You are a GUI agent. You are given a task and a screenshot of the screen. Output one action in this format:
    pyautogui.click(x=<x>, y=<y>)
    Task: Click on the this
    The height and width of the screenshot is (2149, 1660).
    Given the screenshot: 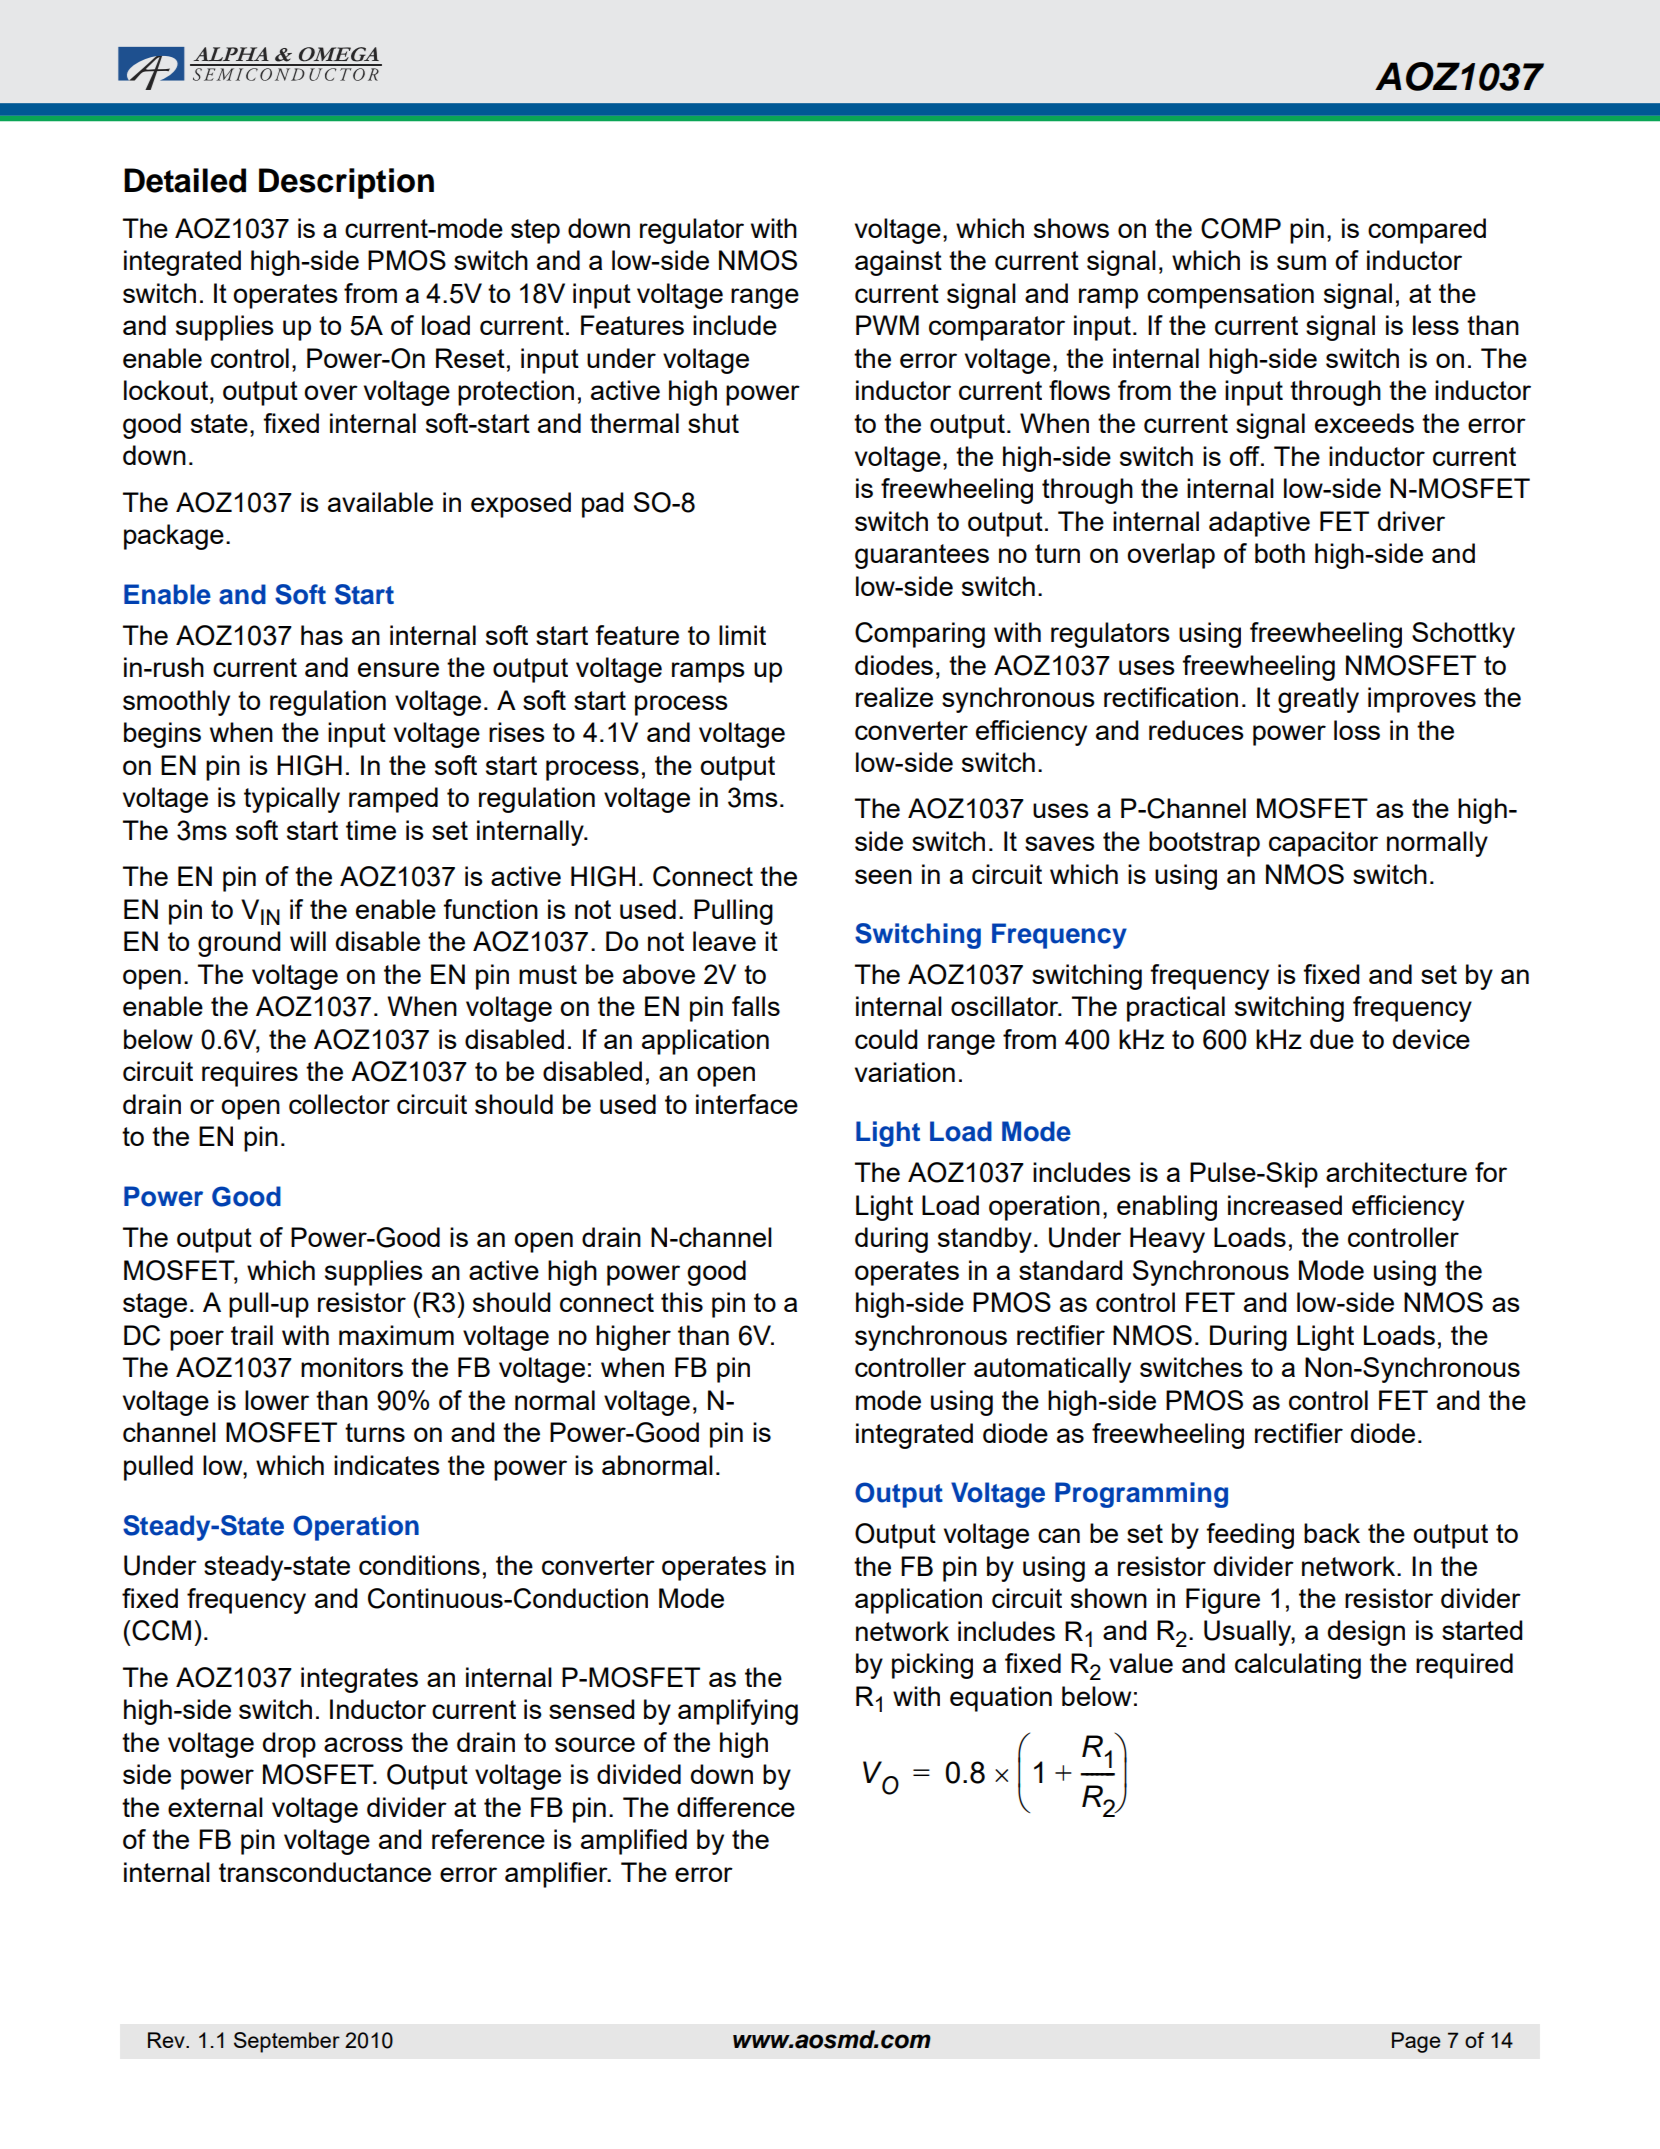 What is the action you would take?
    pyautogui.click(x=682, y=1302)
